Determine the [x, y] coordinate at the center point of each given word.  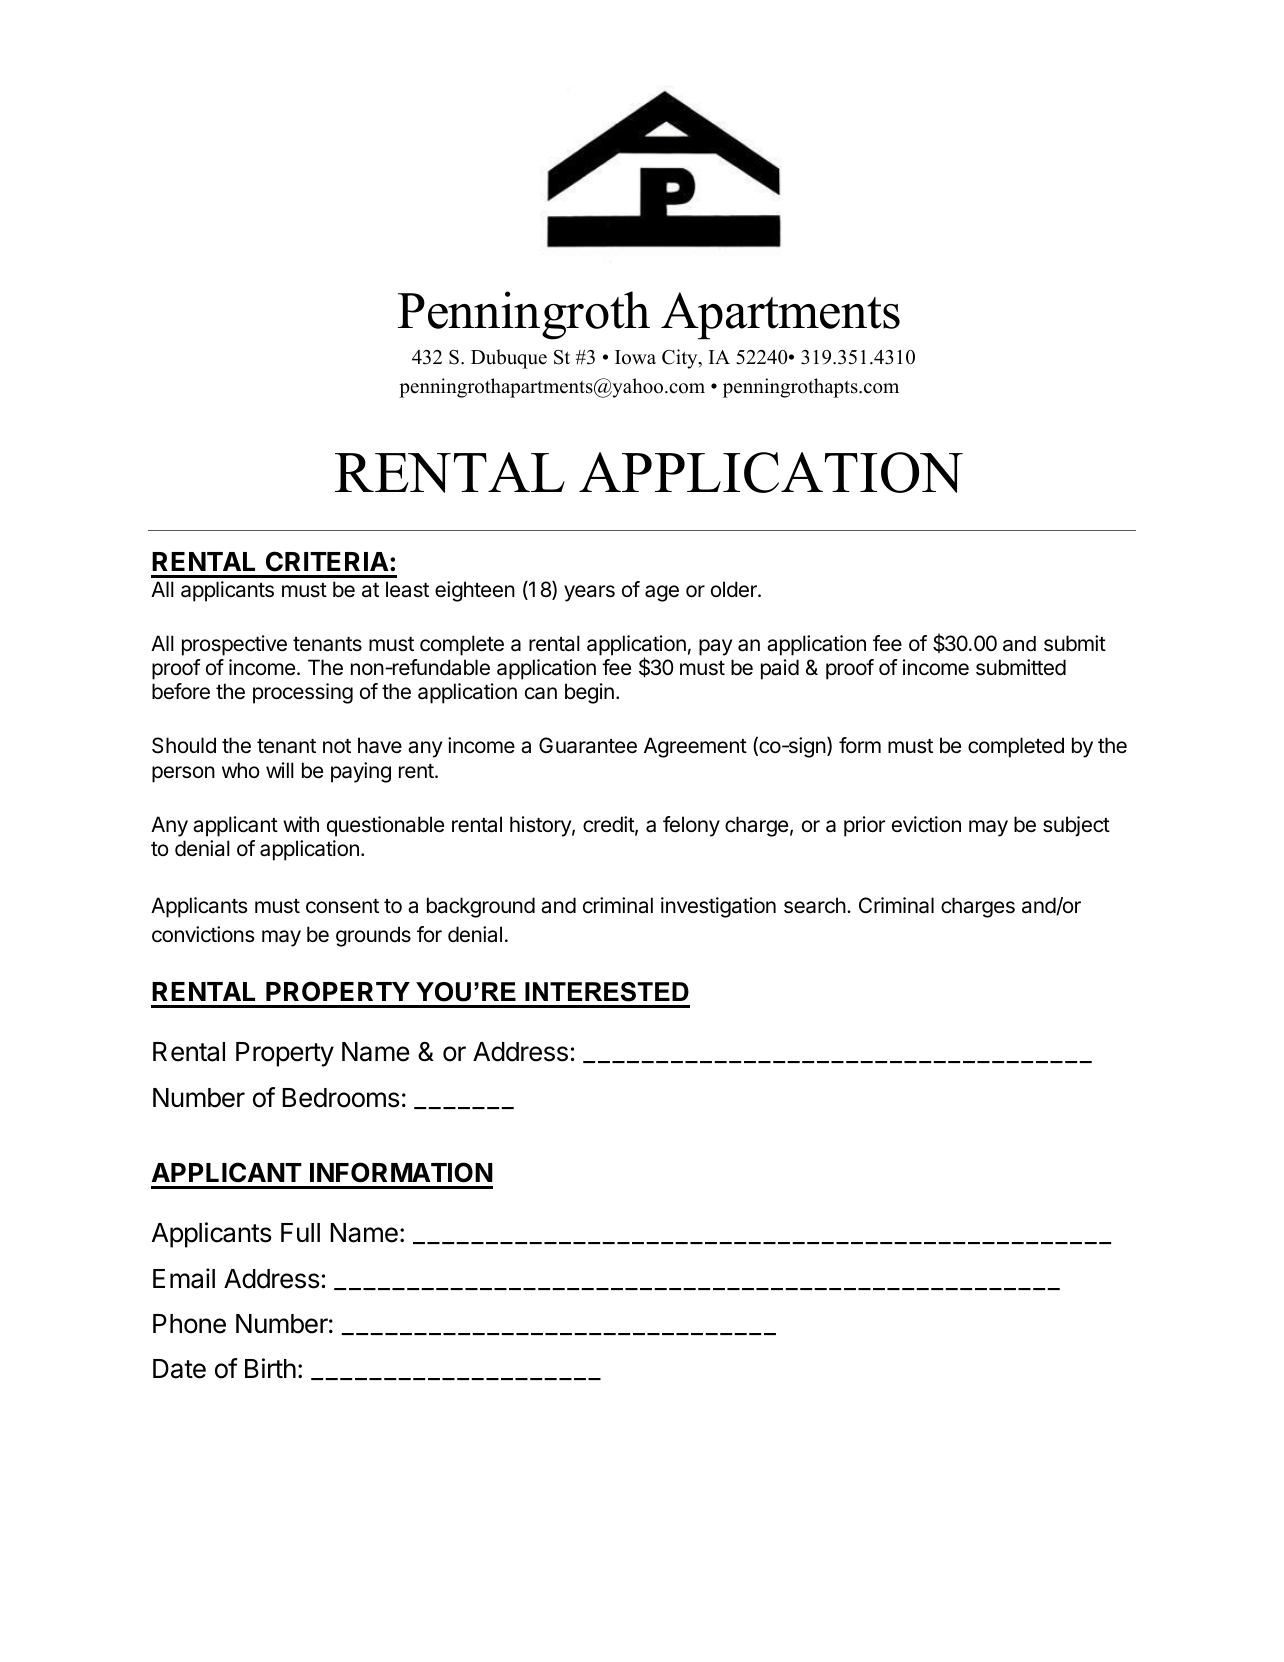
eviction [926, 824]
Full [300, 1232]
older [735, 589]
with [301, 824]
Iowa [635, 357]
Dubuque [509, 359]
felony [691, 826]
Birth [270, 1368]
